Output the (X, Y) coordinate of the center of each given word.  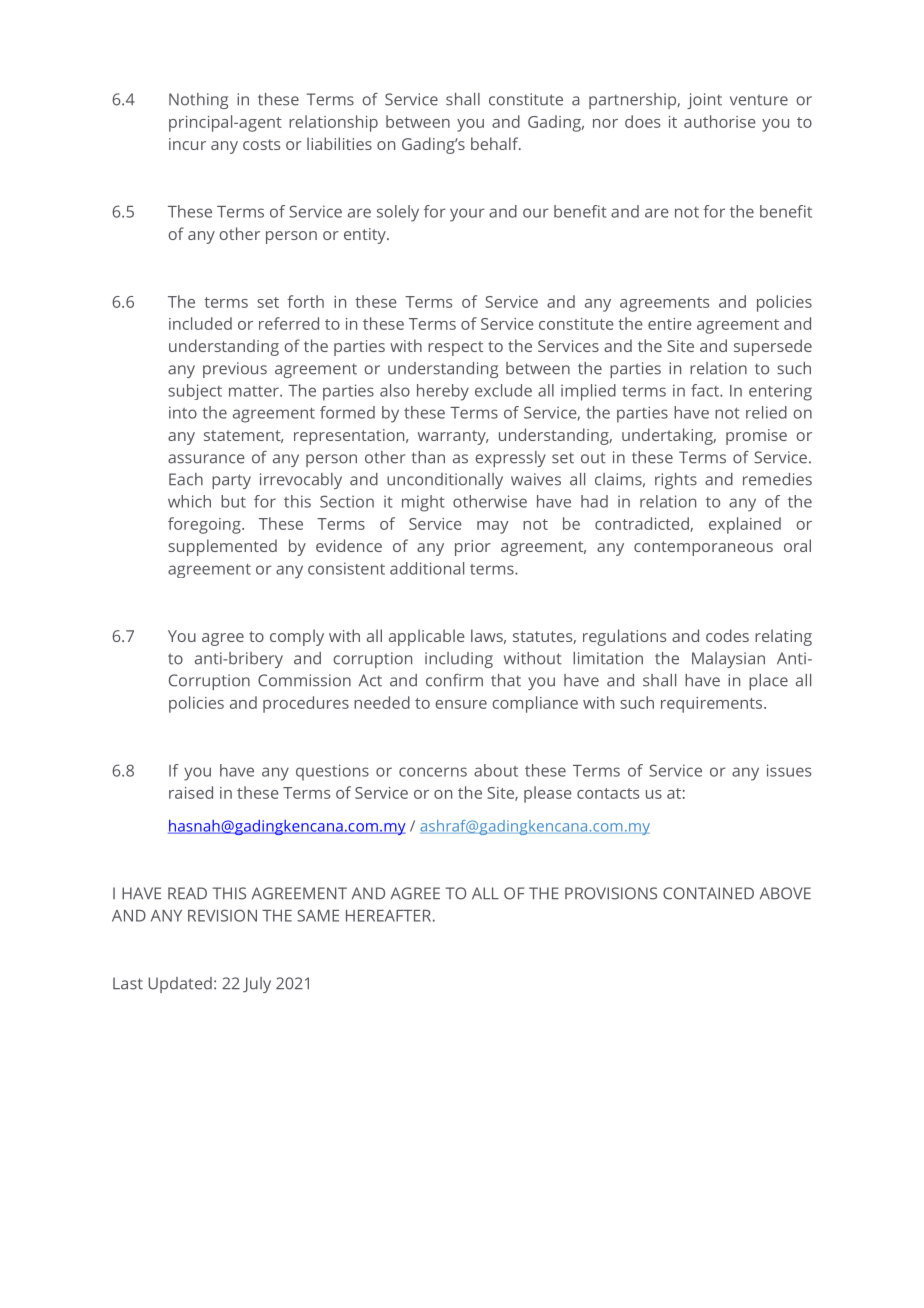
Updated (180, 985)
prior (473, 548)
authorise (720, 121)
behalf (496, 143)
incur (187, 144)
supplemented (222, 547)
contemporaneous (703, 548)
